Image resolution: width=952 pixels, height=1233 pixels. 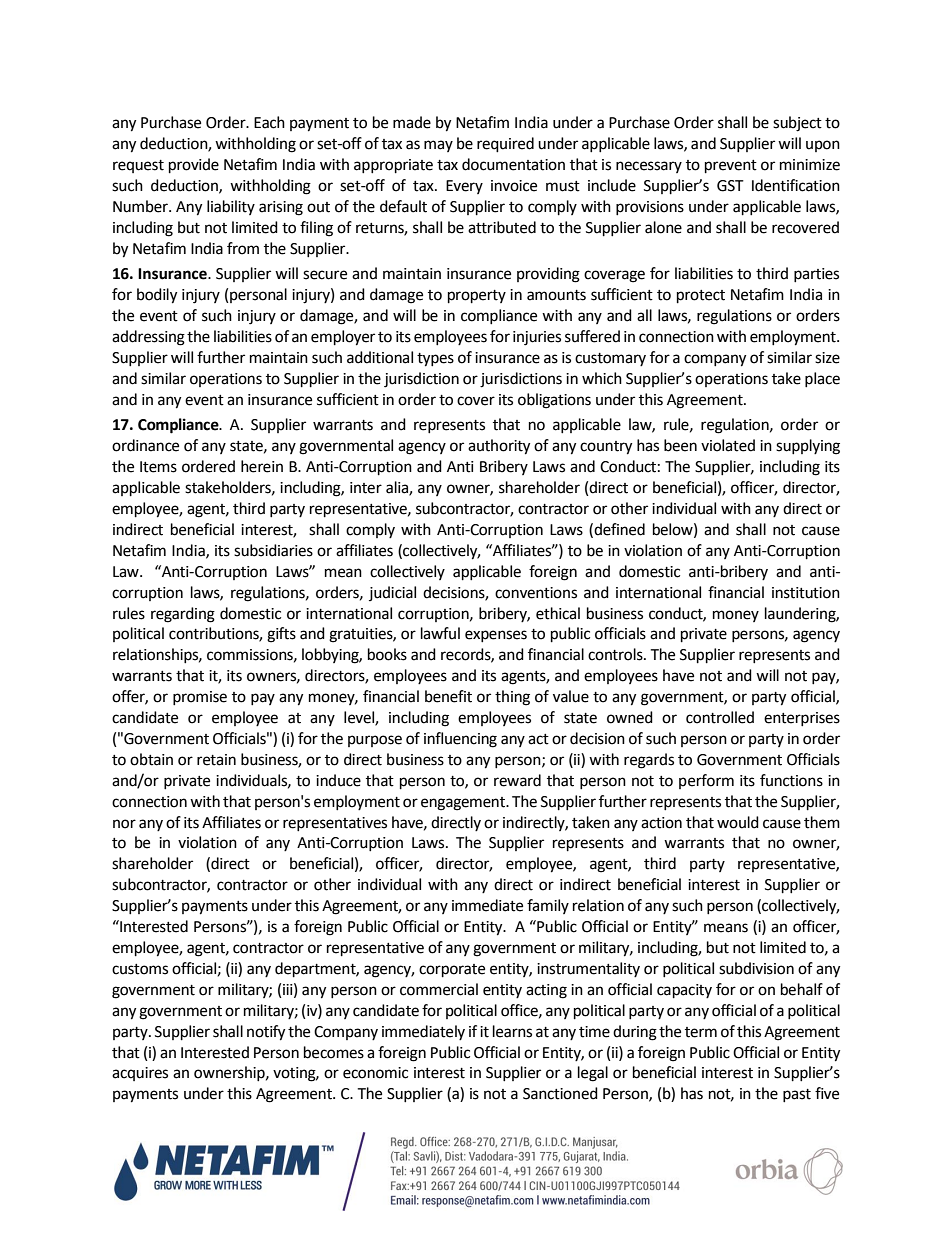 I want to click on authority, so click(x=499, y=447).
